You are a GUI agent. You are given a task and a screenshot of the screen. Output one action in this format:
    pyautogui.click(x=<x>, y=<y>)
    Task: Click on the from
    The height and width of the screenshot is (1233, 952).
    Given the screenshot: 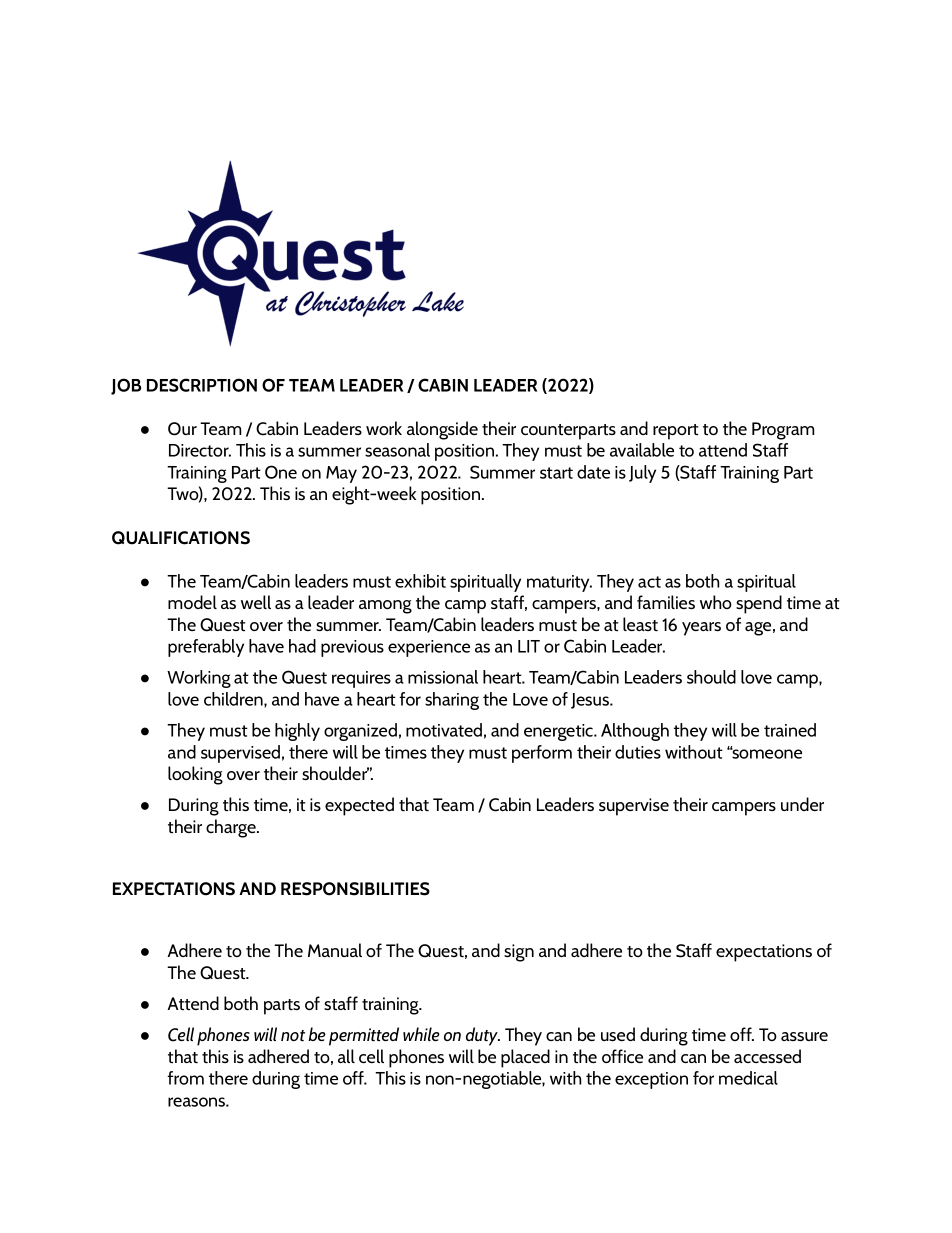 What is the action you would take?
    pyautogui.click(x=185, y=1078)
